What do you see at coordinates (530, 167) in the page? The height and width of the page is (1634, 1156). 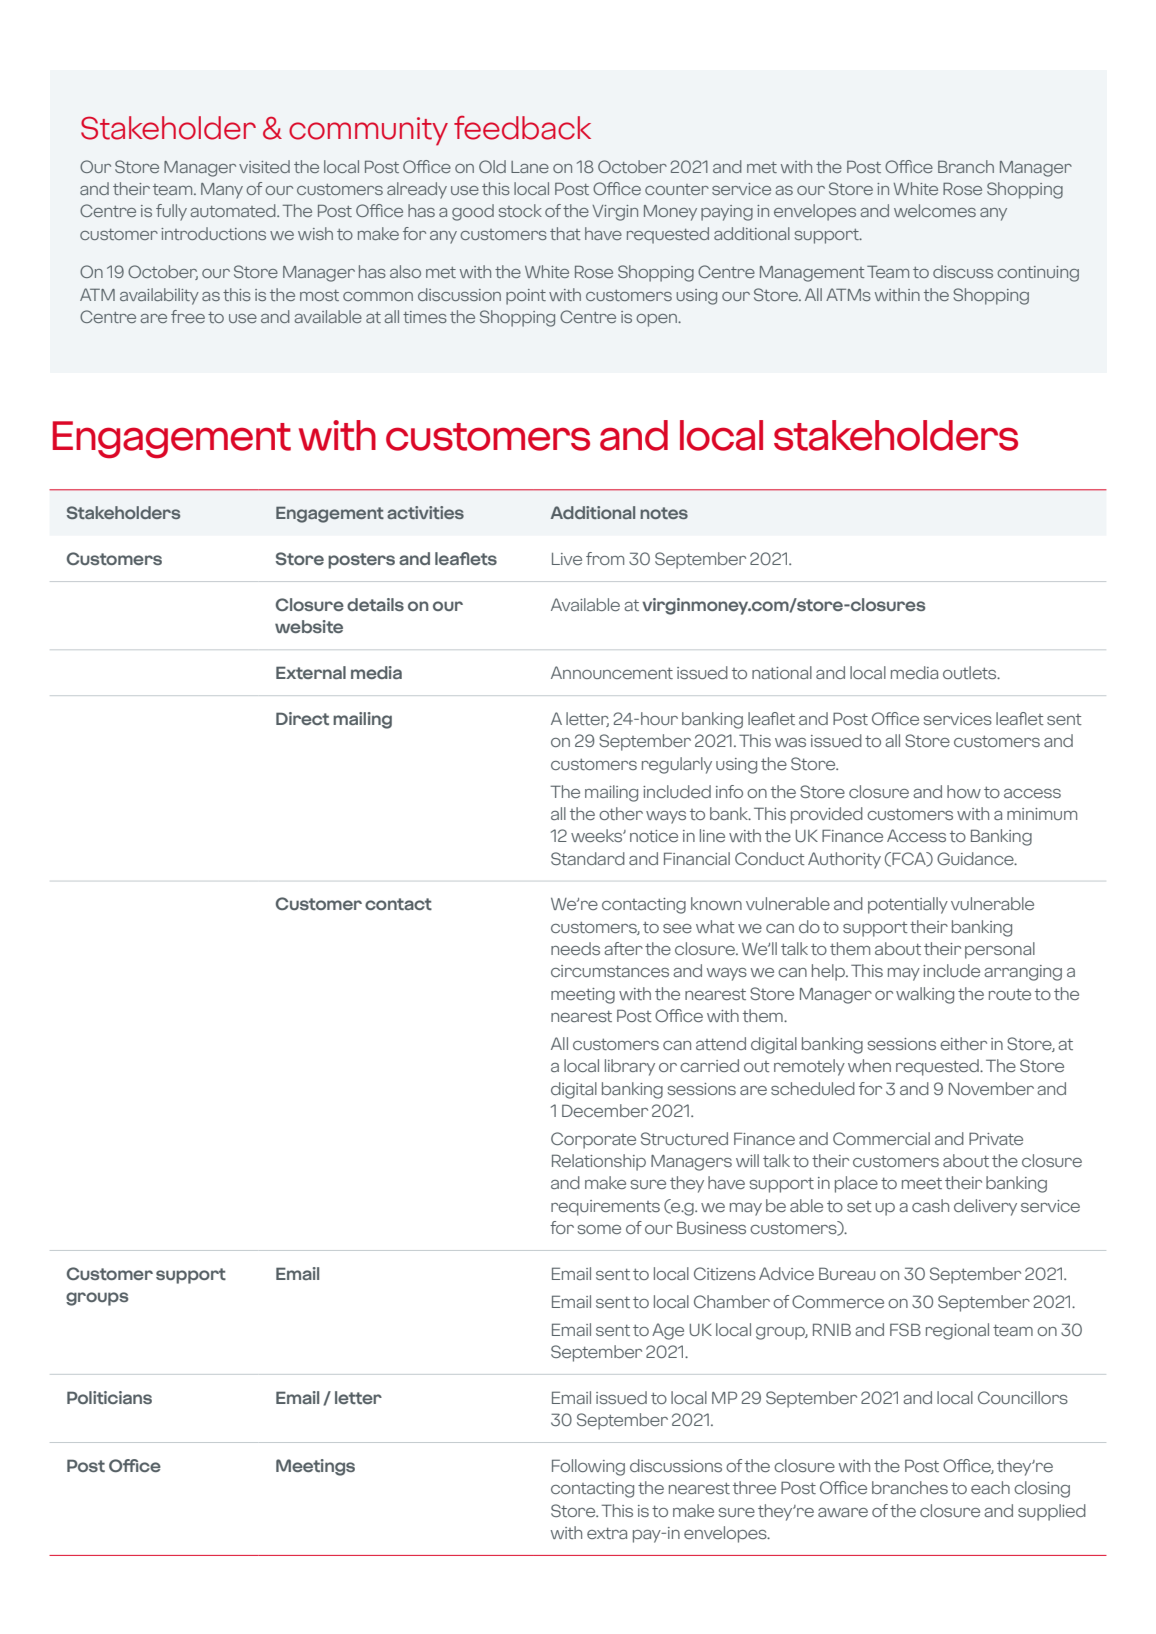 I see `Lane` at bounding box center [530, 167].
